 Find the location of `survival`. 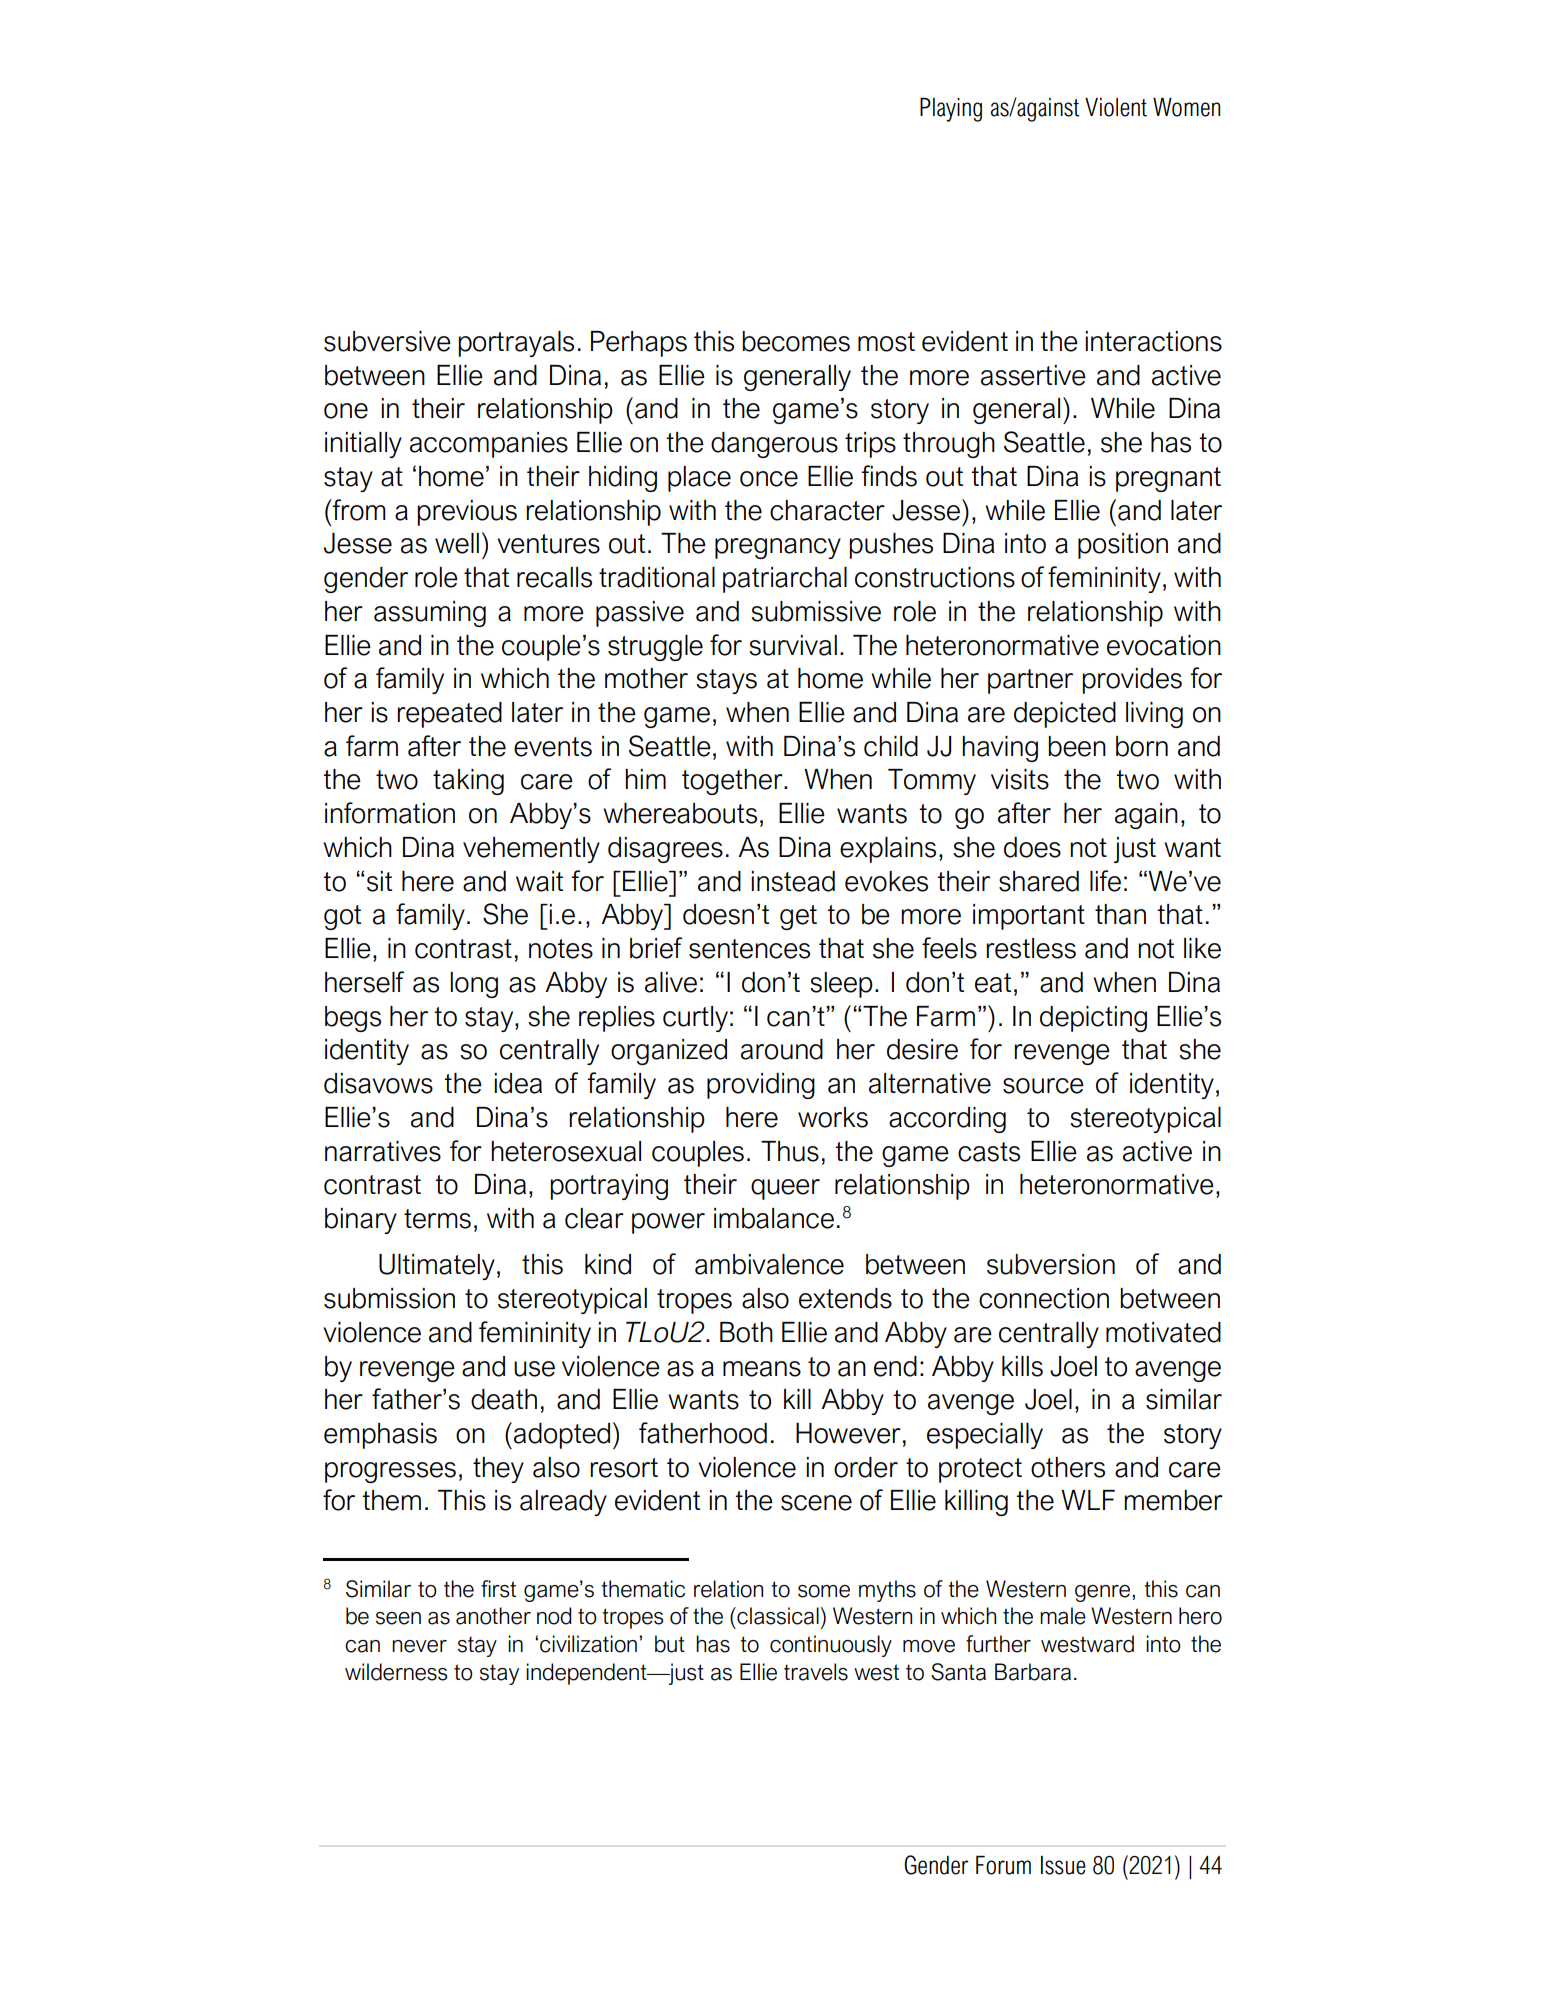

survival is located at coordinates (793, 645).
